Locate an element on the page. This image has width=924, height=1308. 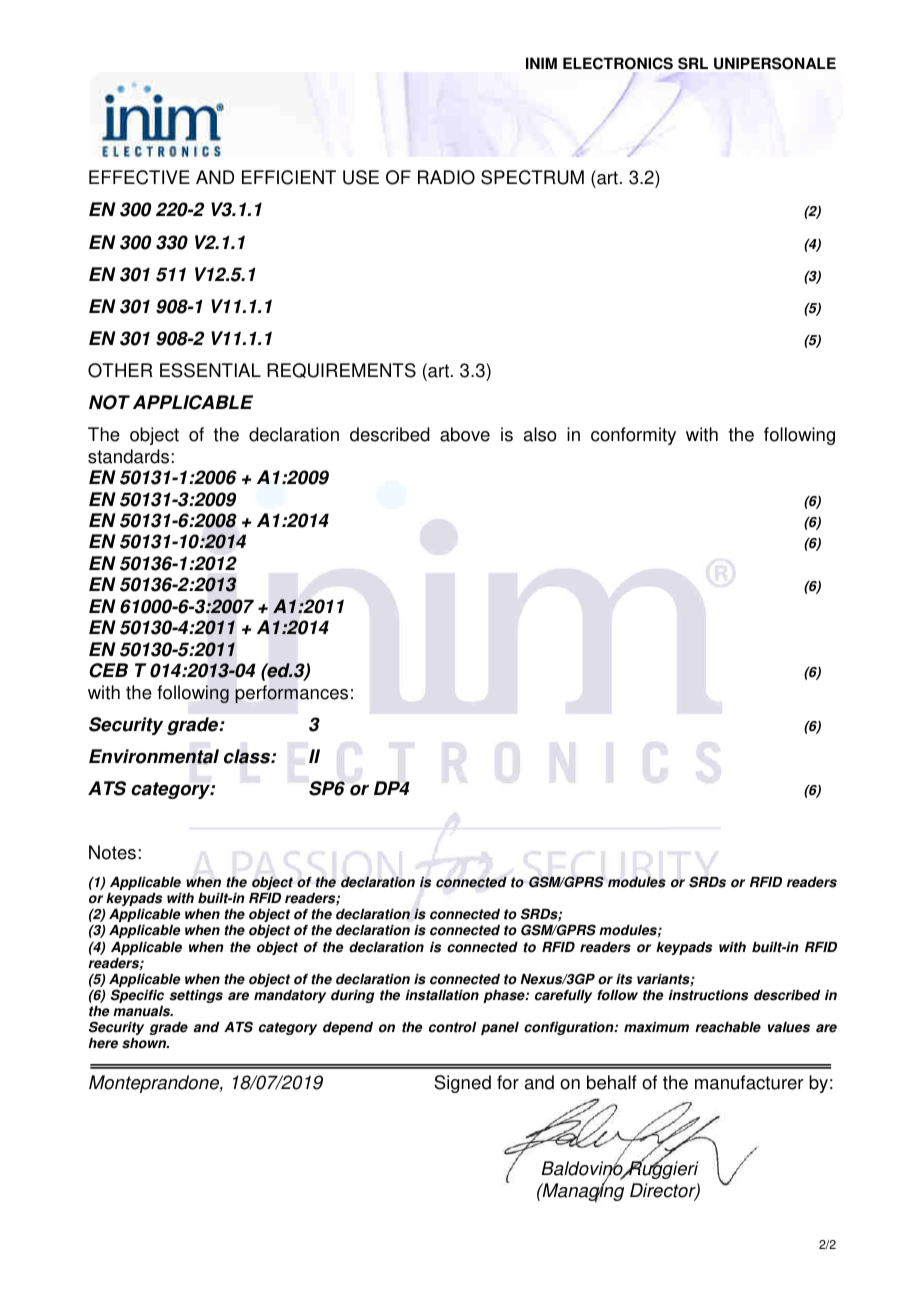
conformity is located at coordinates (633, 436).
